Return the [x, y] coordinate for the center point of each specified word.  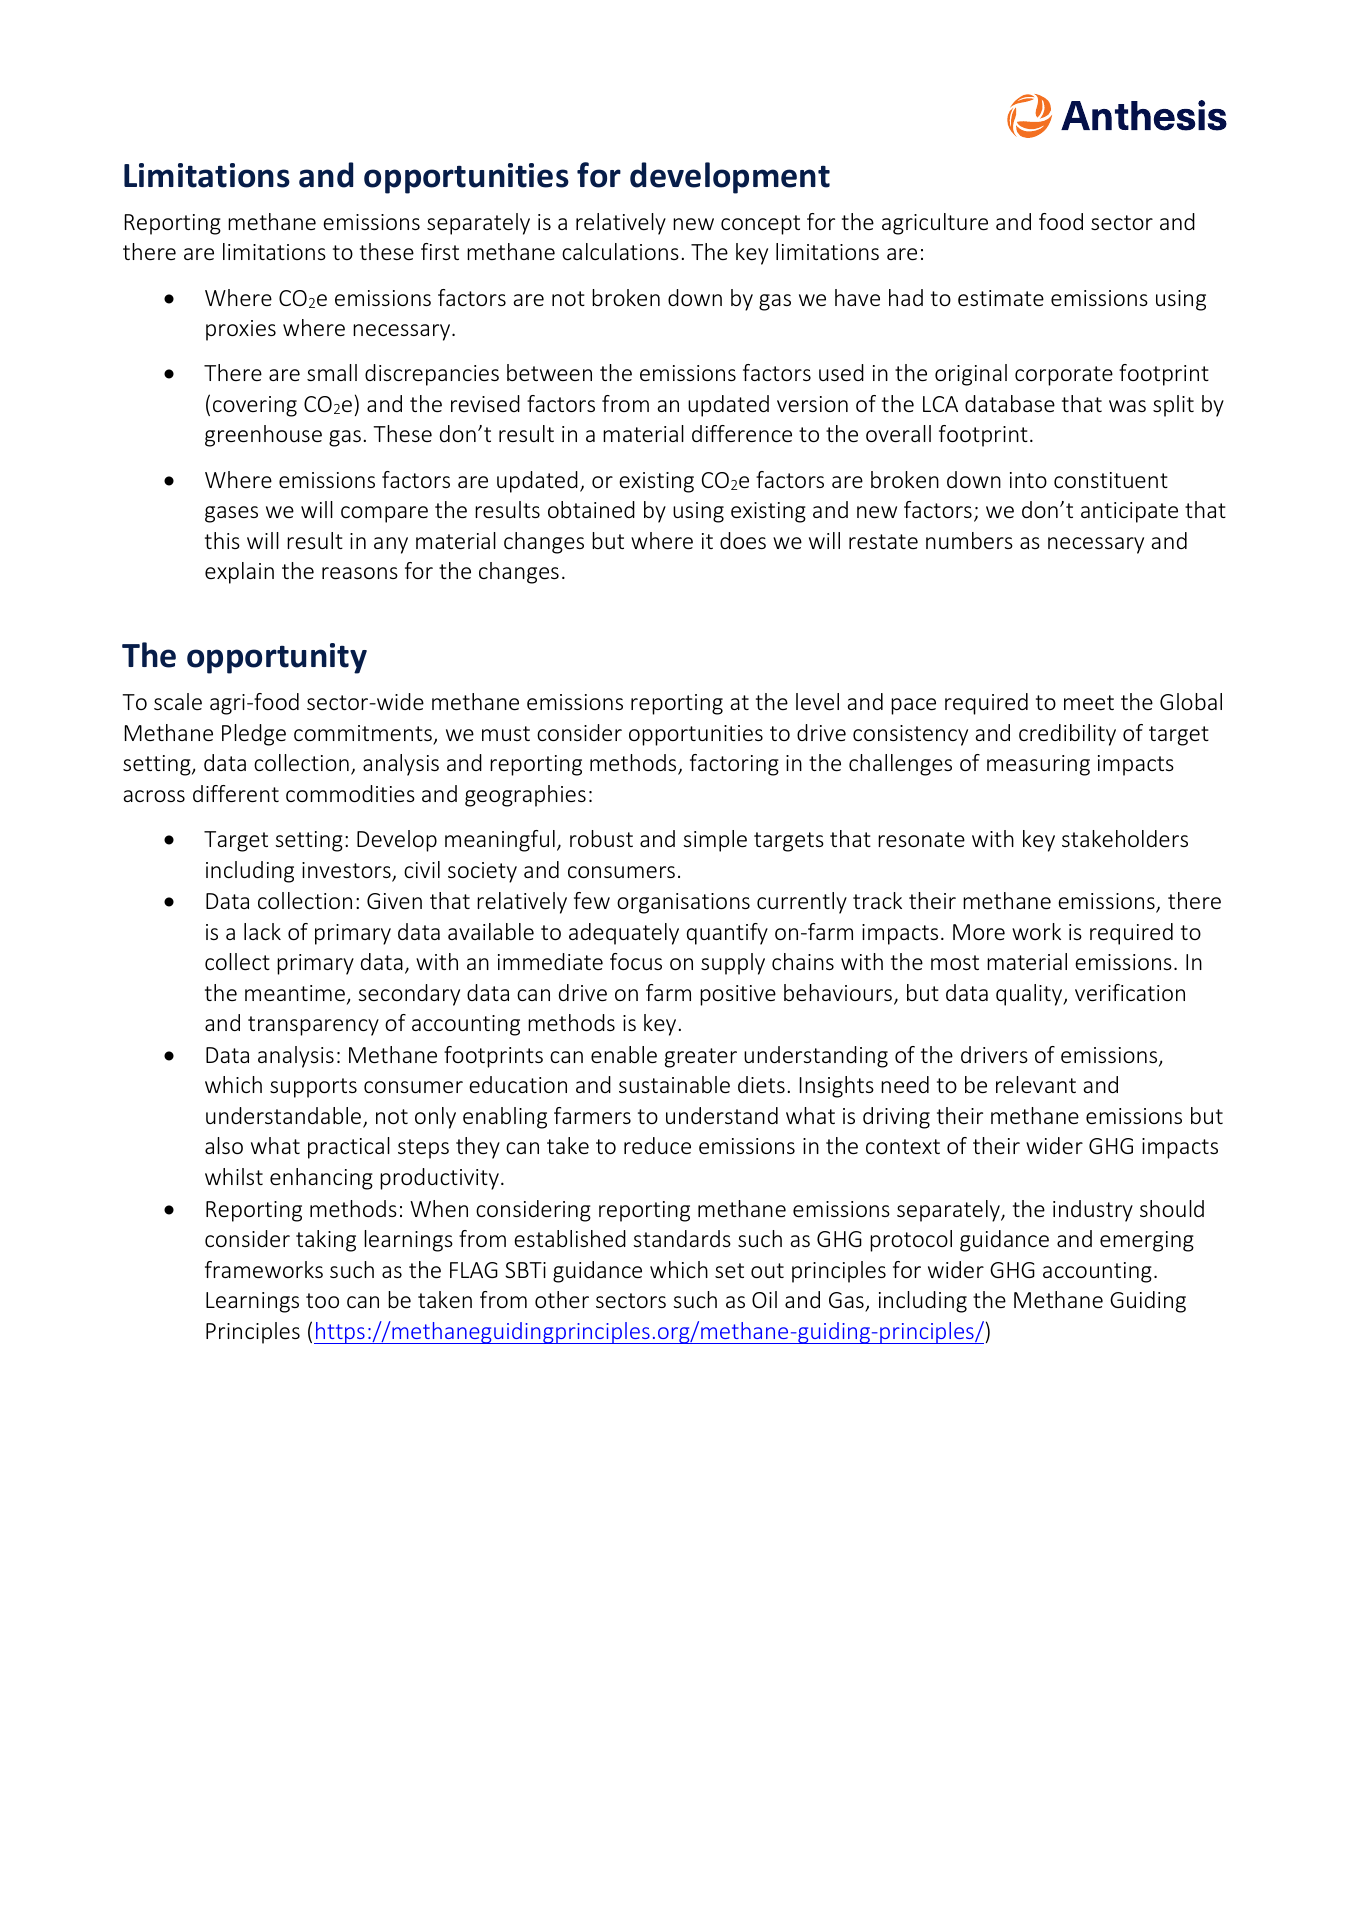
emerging [1147, 1241]
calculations [620, 251]
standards [682, 1238]
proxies [241, 330]
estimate [1001, 298]
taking [326, 1241]
